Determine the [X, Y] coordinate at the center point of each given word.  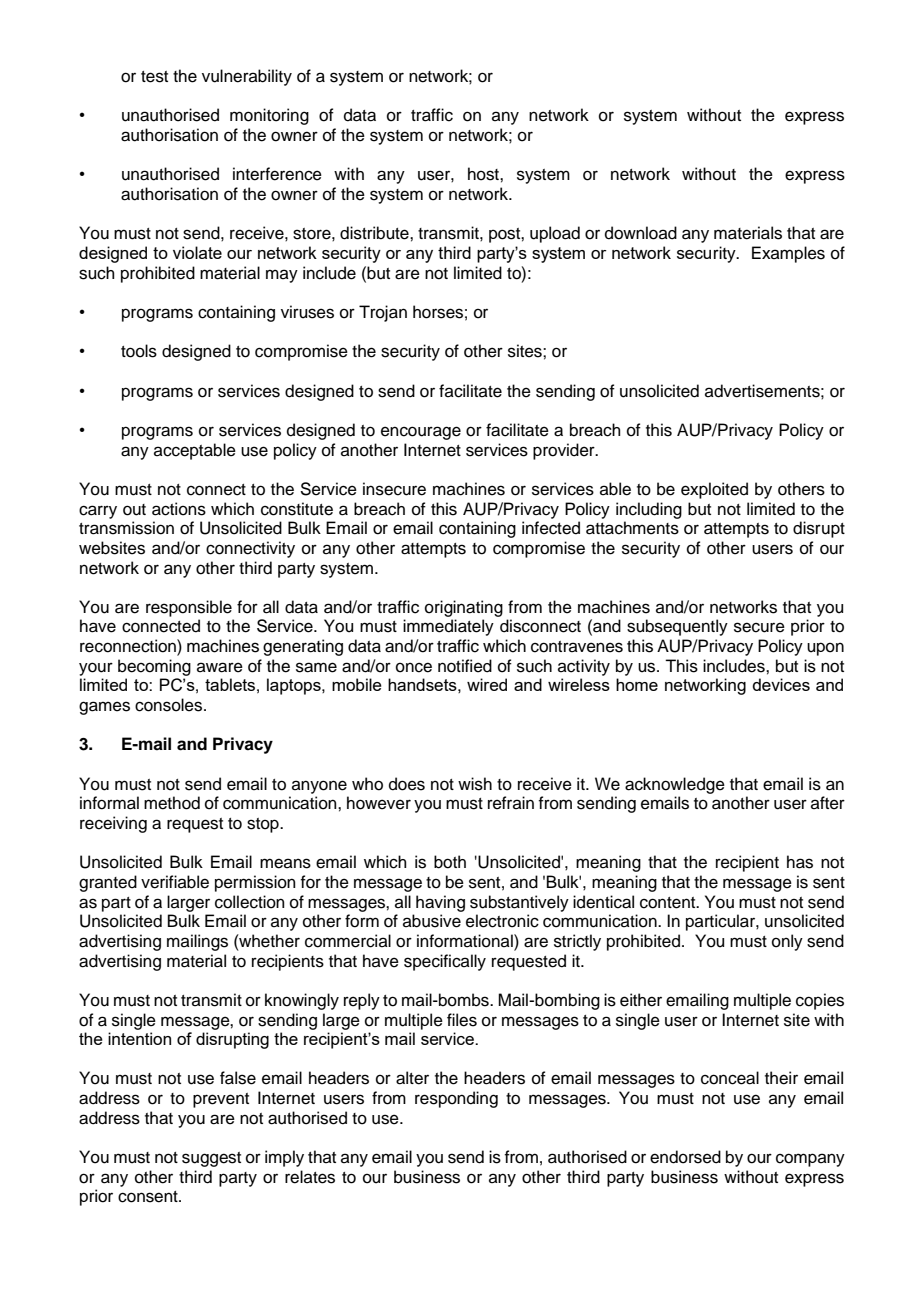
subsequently [677, 627]
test [154, 77]
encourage [421, 433]
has [800, 862]
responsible [189, 608]
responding [456, 1099]
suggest [211, 1159]
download [641, 233]
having [440, 903]
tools [139, 351]
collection [250, 902]
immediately [448, 627]
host [484, 174]
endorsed [685, 1157]
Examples [788, 254]
